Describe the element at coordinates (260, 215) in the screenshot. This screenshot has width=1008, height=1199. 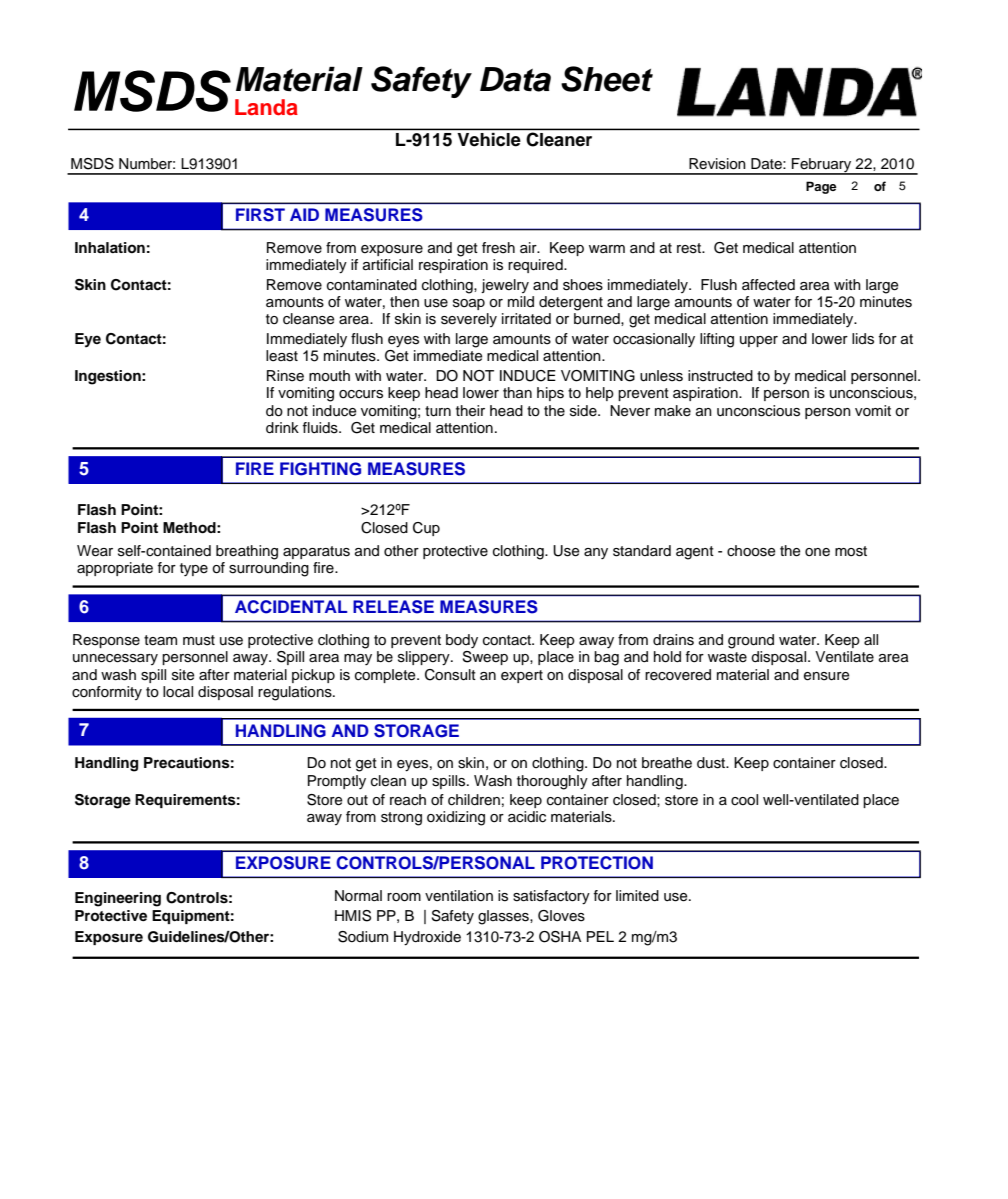
I see `FIRST` at that location.
